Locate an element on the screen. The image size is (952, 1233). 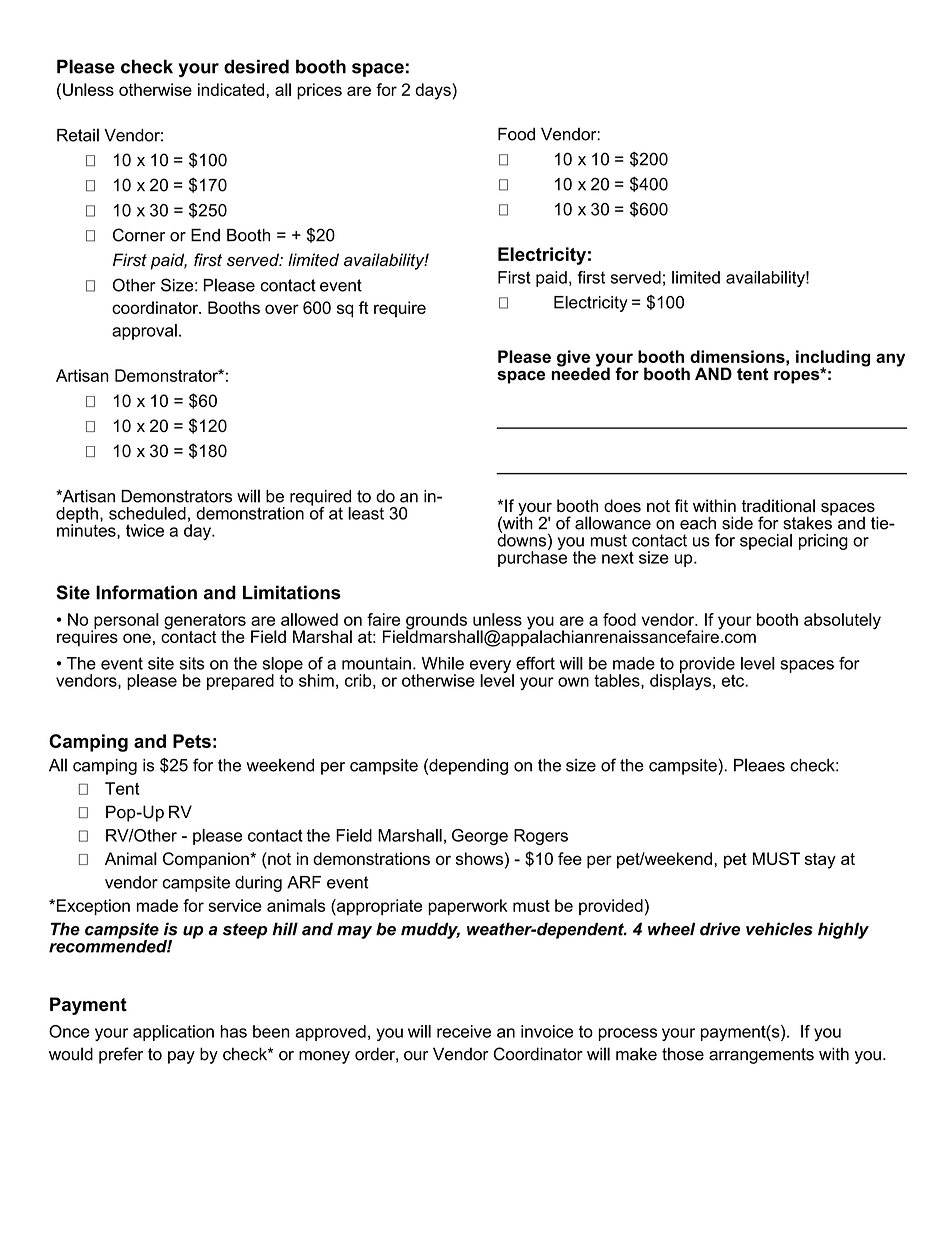
special is located at coordinates (766, 542).
